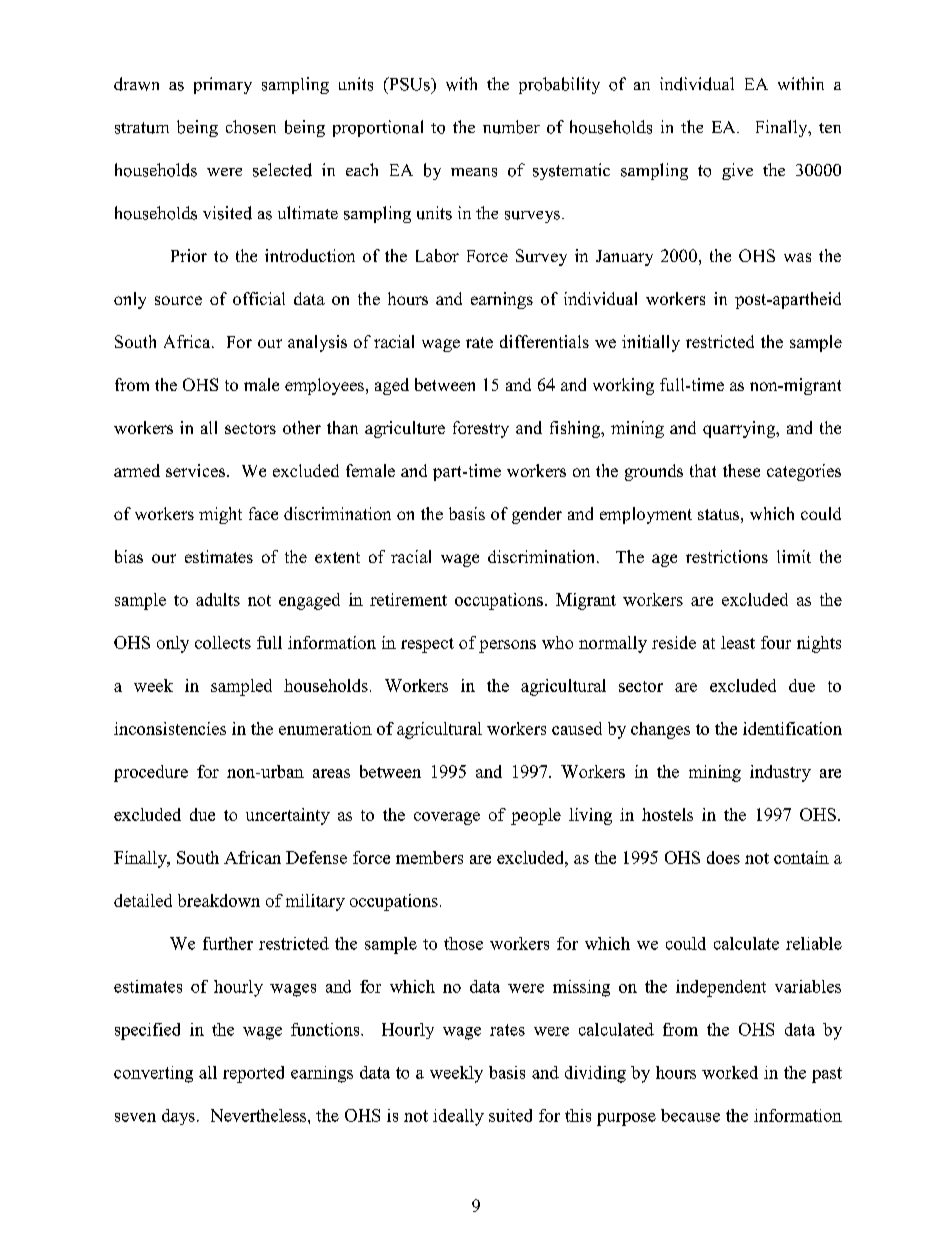 The image size is (952, 1233). What do you see at coordinates (730, 1072) in the image?
I see `worked` at bounding box center [730, 1072].
